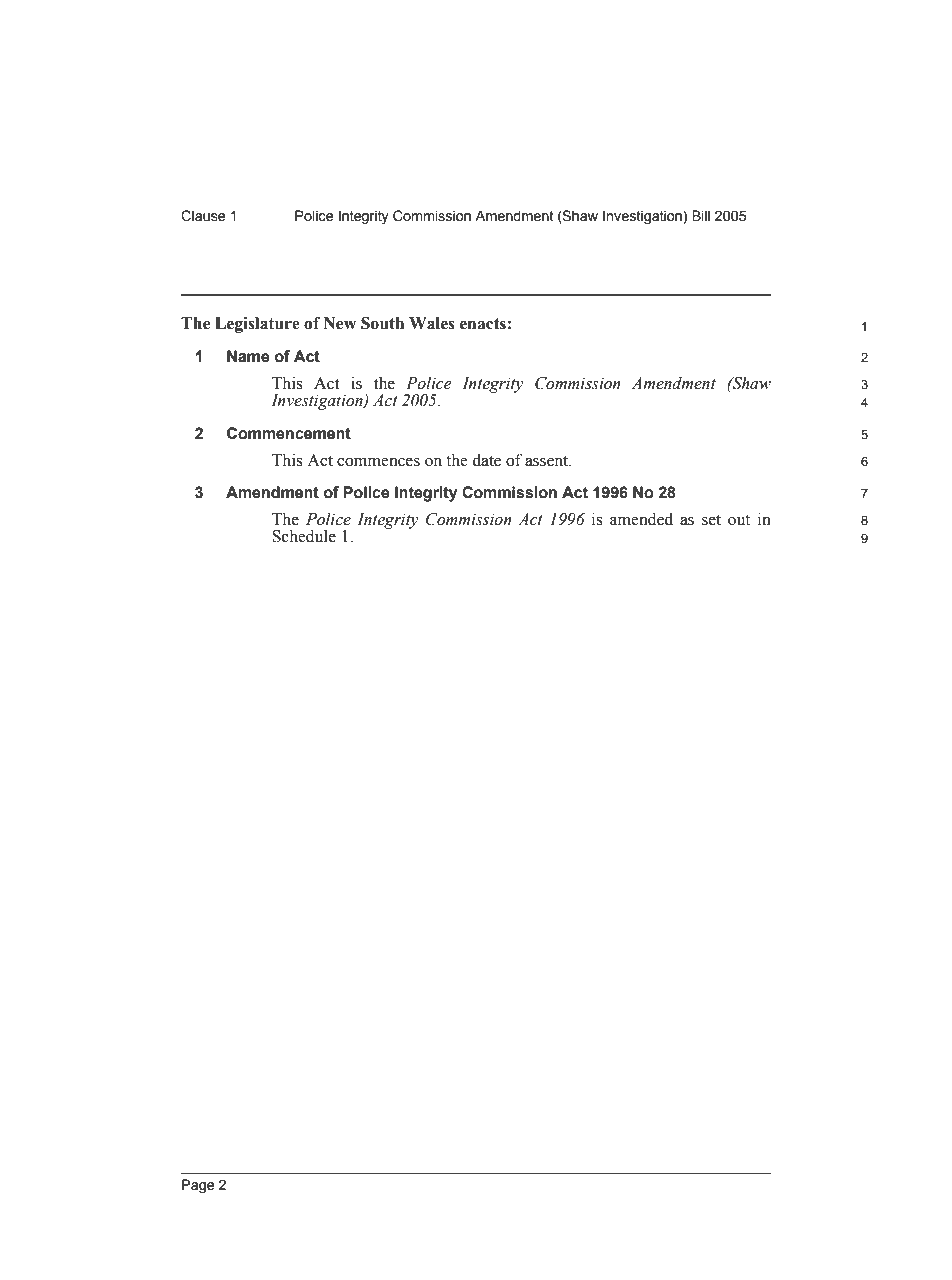  Describe the element at coordinates (641, 519) in the page. I see `amended` at that location.
